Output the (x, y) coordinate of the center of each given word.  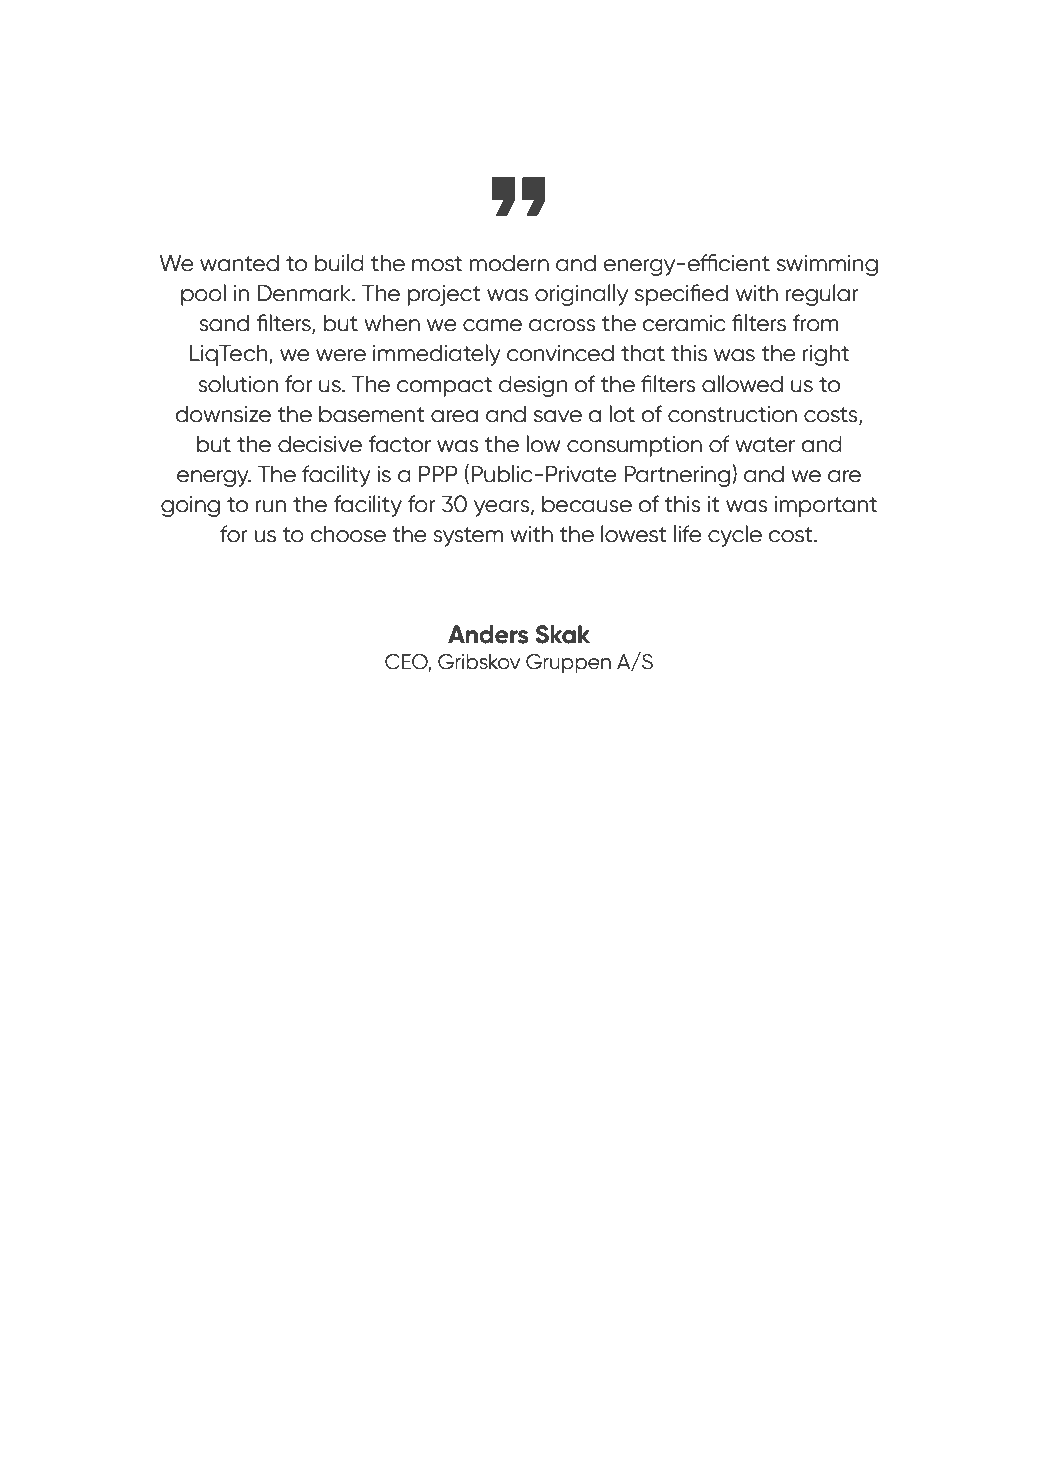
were (341, 355)
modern (509, 263)
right (826, 355)
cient (744, 263)
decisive (320, 444)
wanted (239, 263)
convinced (560, 353)
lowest (633, 534)
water (765, 445)
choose (348, 534)
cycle (735, 536)
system (468, 537)
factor (399, 444)
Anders (488, 634)
